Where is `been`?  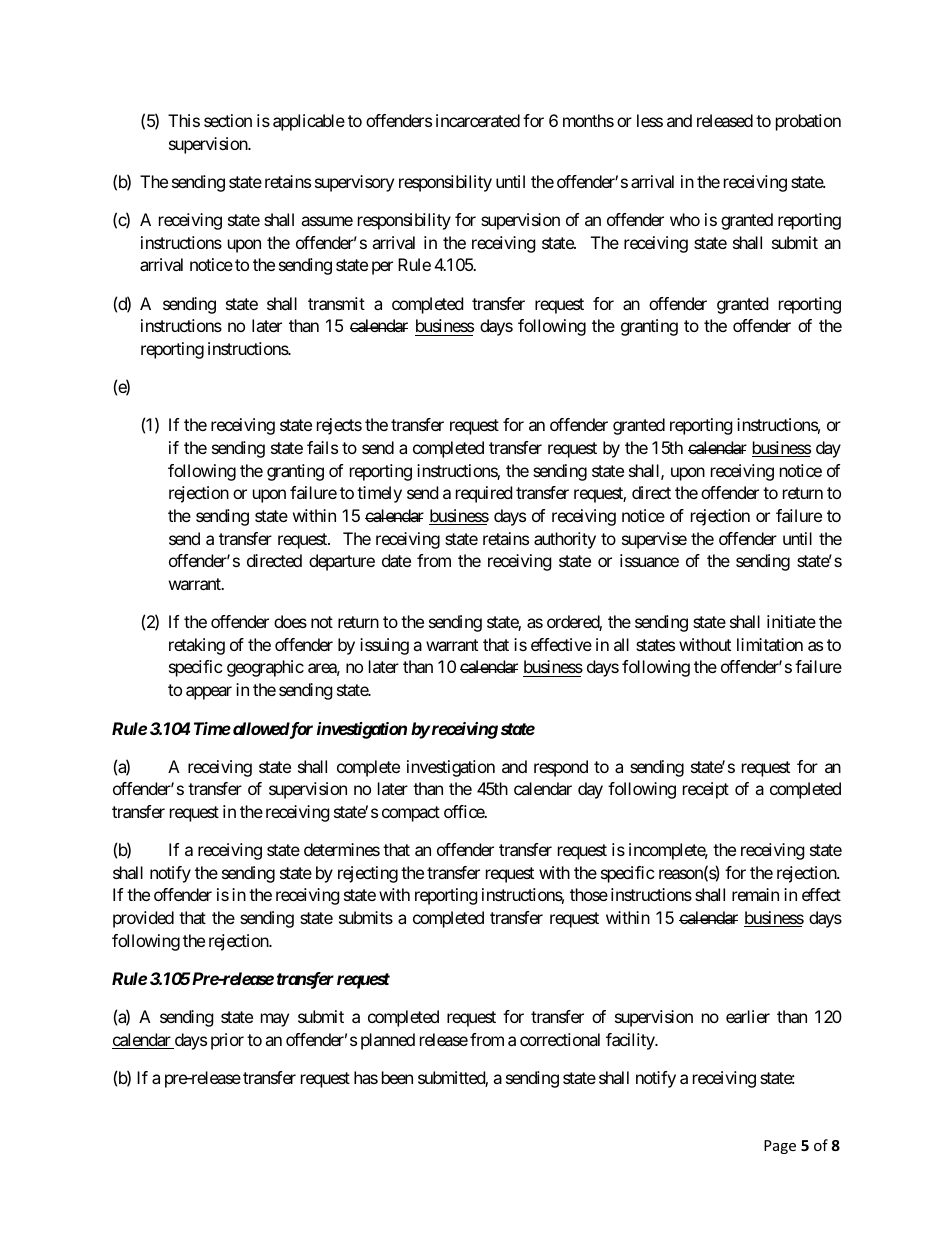 been is located at coordinates (397, 1077).
